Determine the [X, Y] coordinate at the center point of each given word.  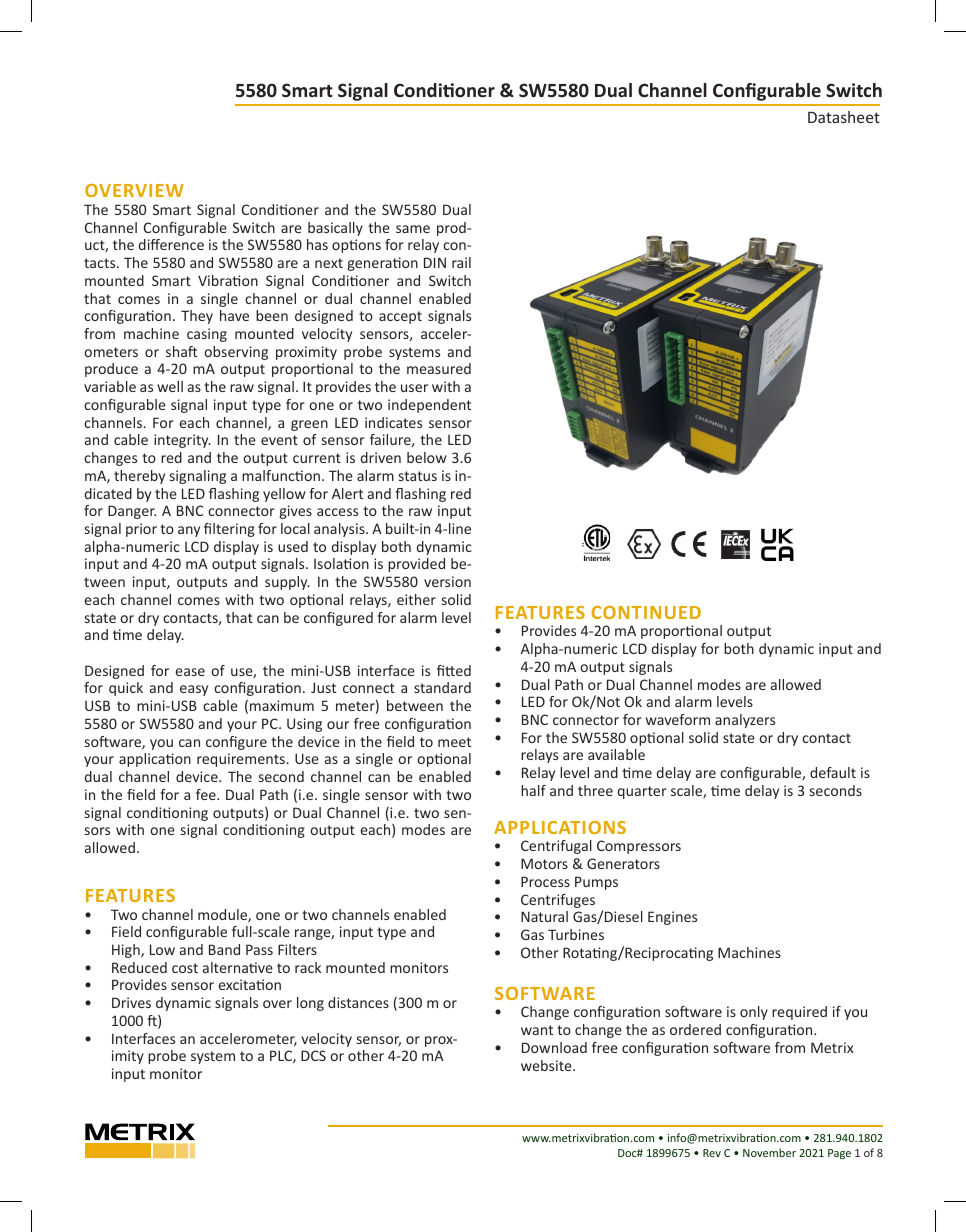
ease [190, 672]
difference [171, 244]
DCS [313, 1055]
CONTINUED [646, 612]
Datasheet [844, 117]
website [547, 1065]
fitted [454, 670]
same [413, 229]
